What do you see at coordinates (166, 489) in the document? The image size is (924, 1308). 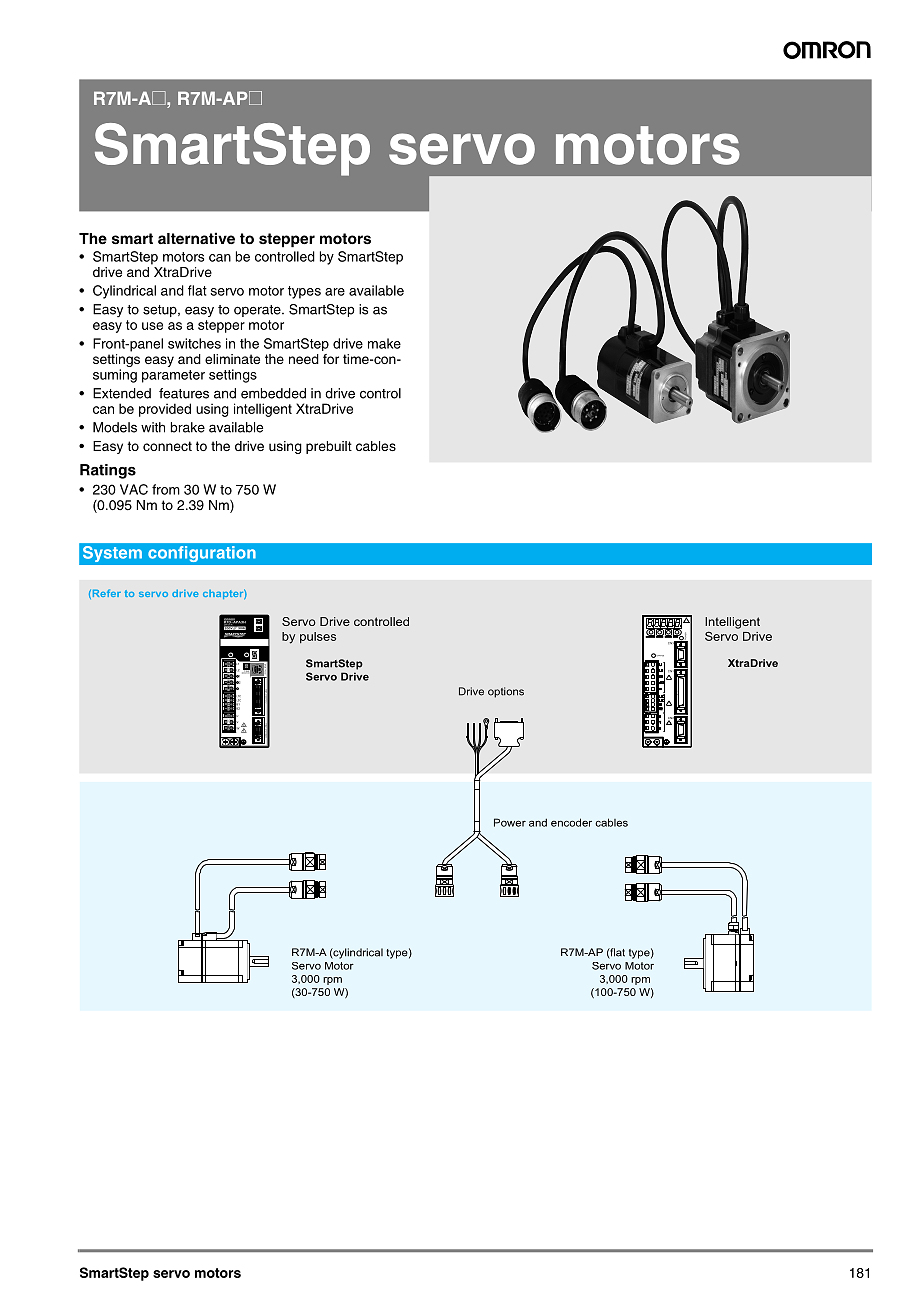 I see `from` at bounding box center [166, 489].
